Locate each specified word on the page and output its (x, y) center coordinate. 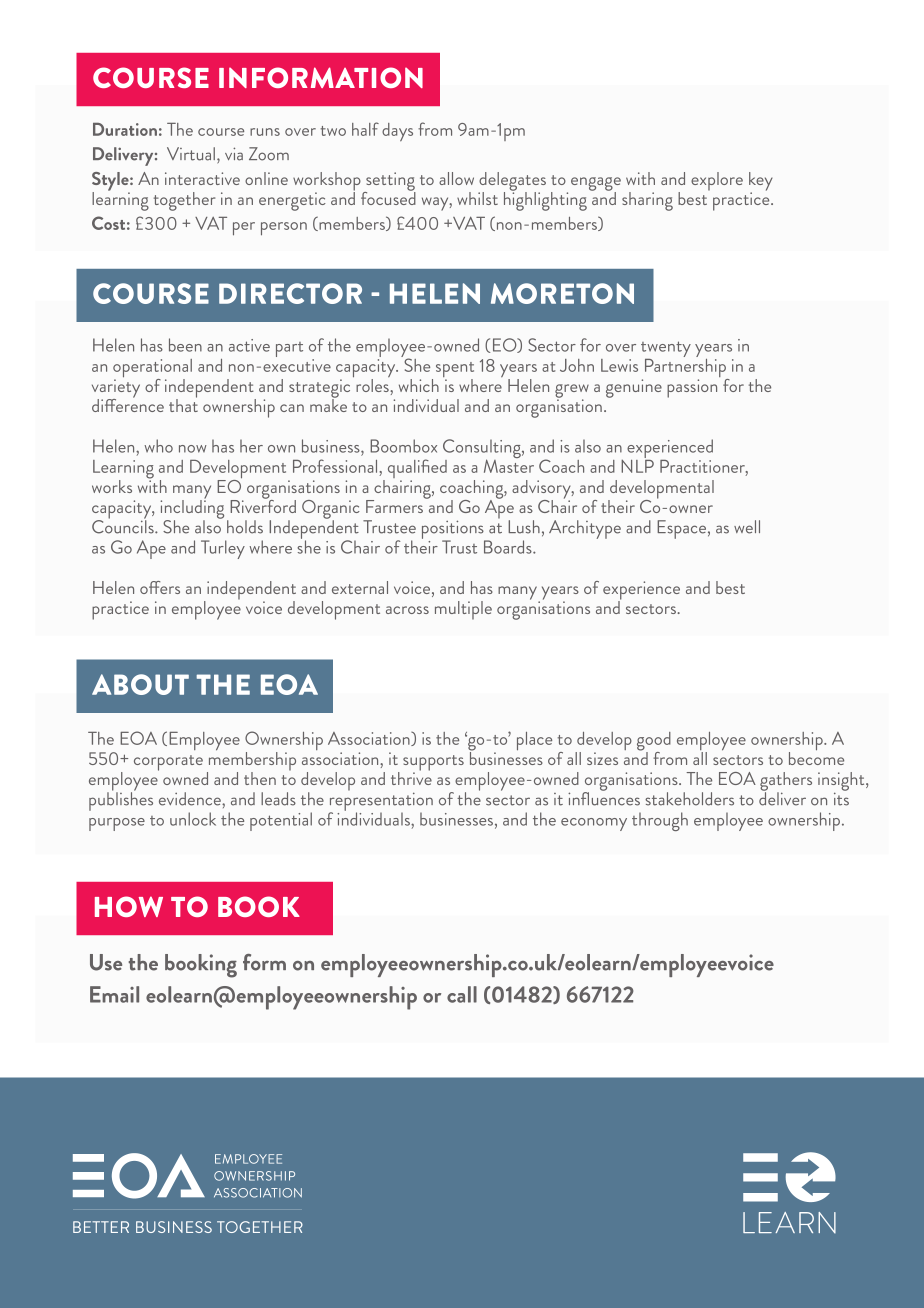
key (761, 182)
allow (456, 178)
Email (114, 994)
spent (455, 371)
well (747, 527)
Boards (509, 547)
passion (692, 388)
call (462, 994)
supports (433, 764)
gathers (786, 782)
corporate (168, 763)
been (185, 345)
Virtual (192, 155)
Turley (223, 549)
